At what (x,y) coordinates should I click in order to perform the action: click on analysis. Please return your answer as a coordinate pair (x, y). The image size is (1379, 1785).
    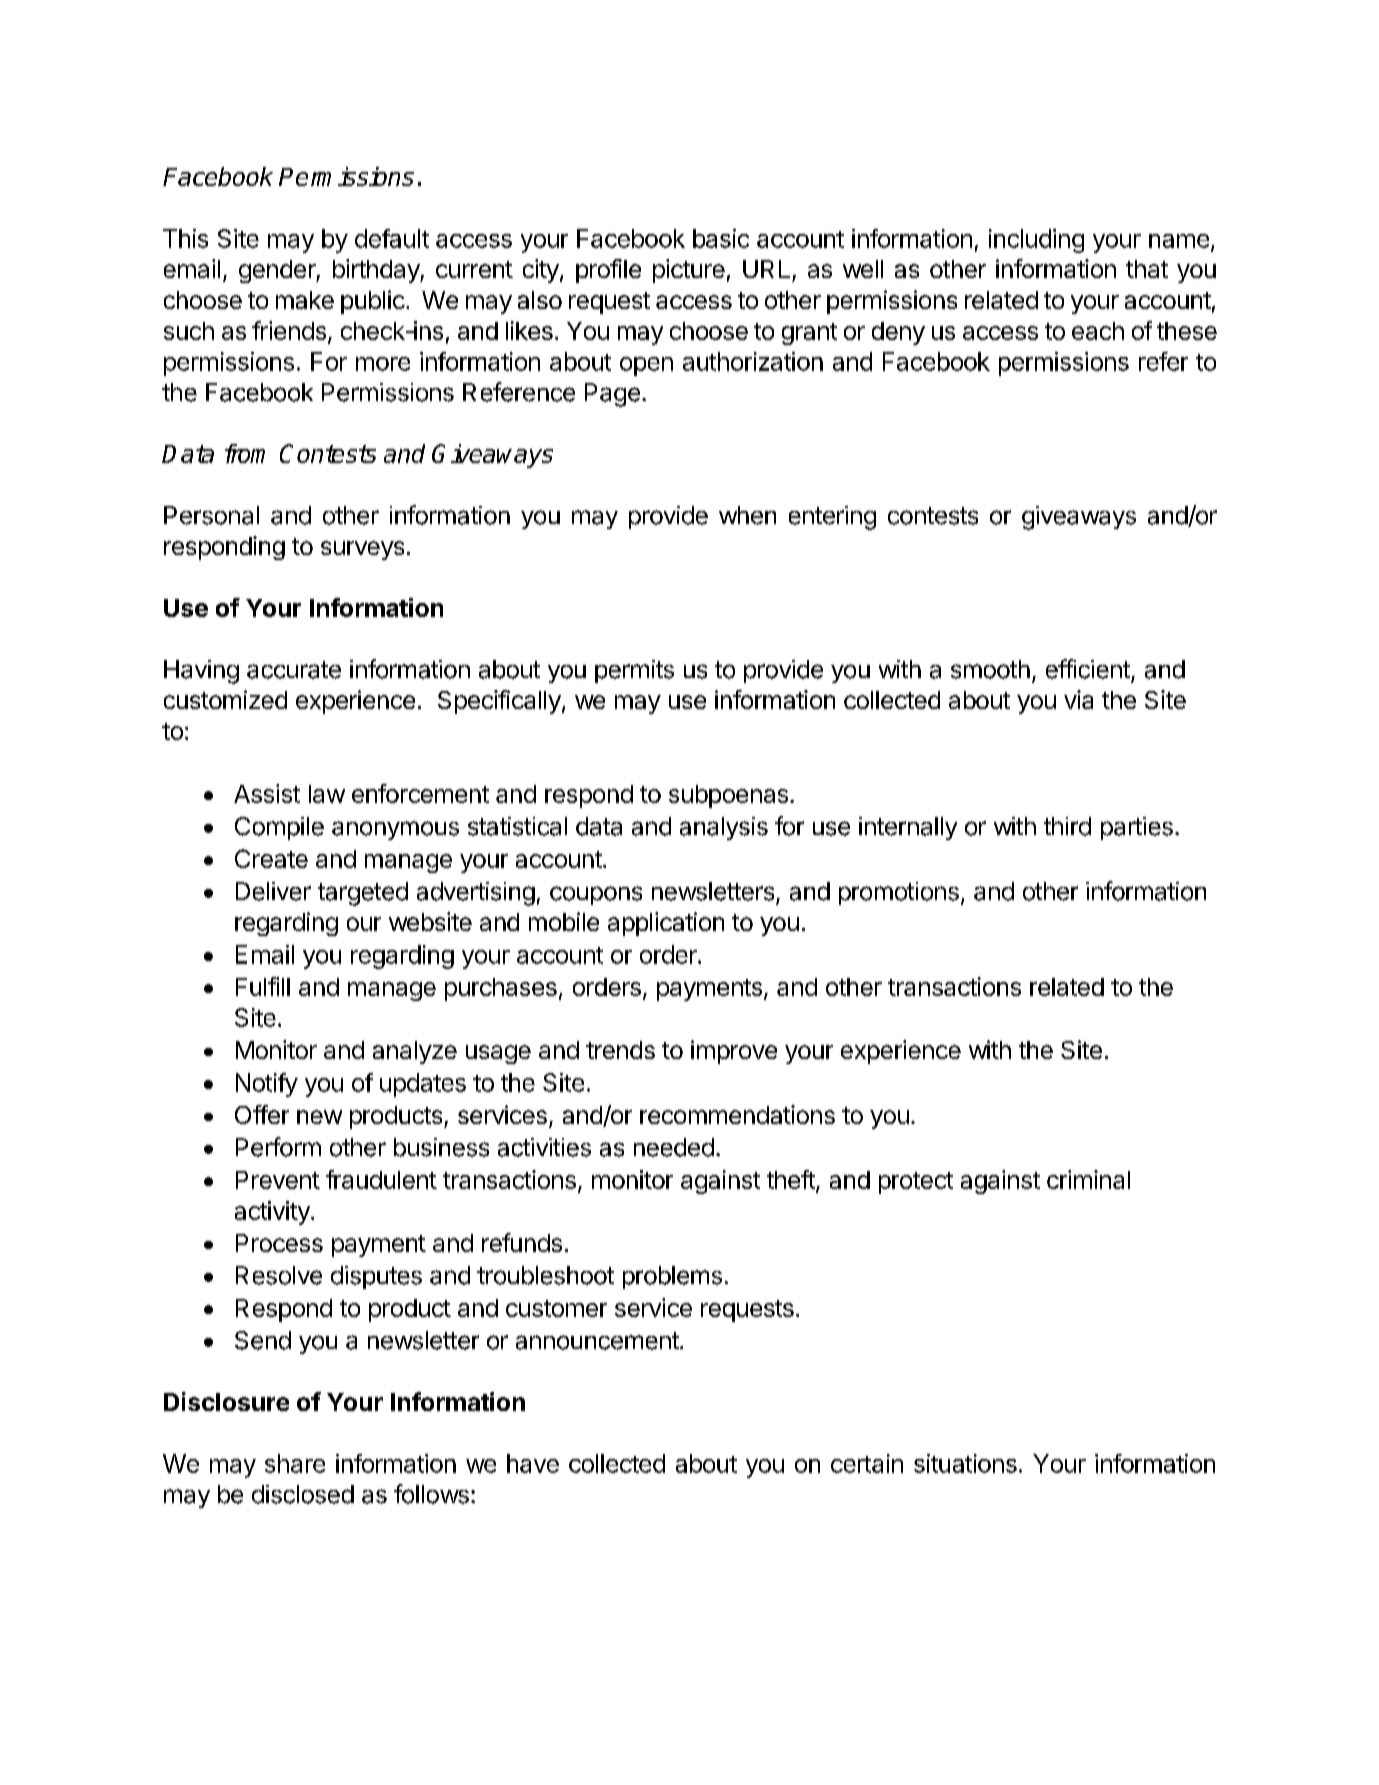
    Looking at the image, I should click on (724, 828).
